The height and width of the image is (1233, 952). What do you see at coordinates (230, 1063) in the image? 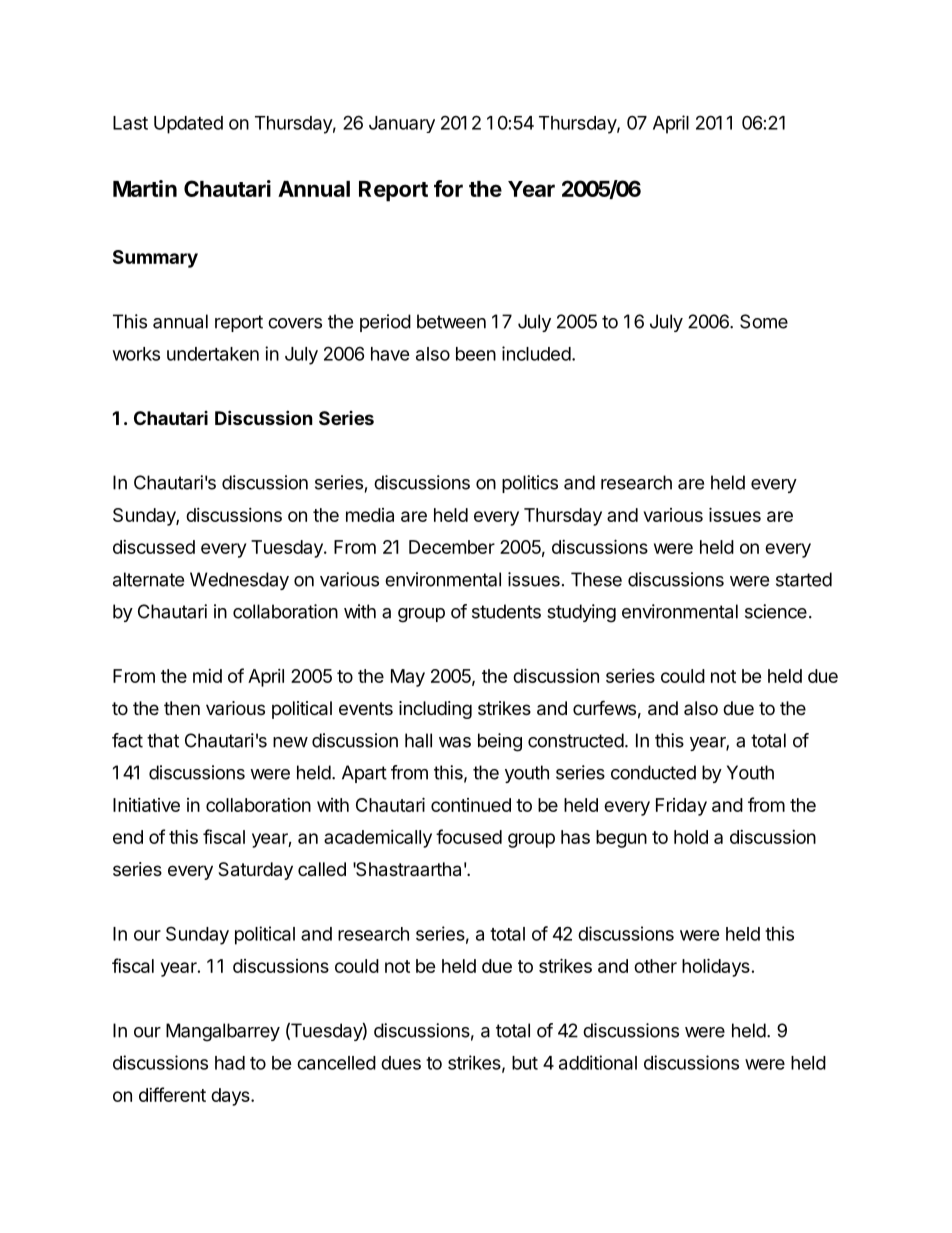
I see `had` at bounding box center [230, 1063].
